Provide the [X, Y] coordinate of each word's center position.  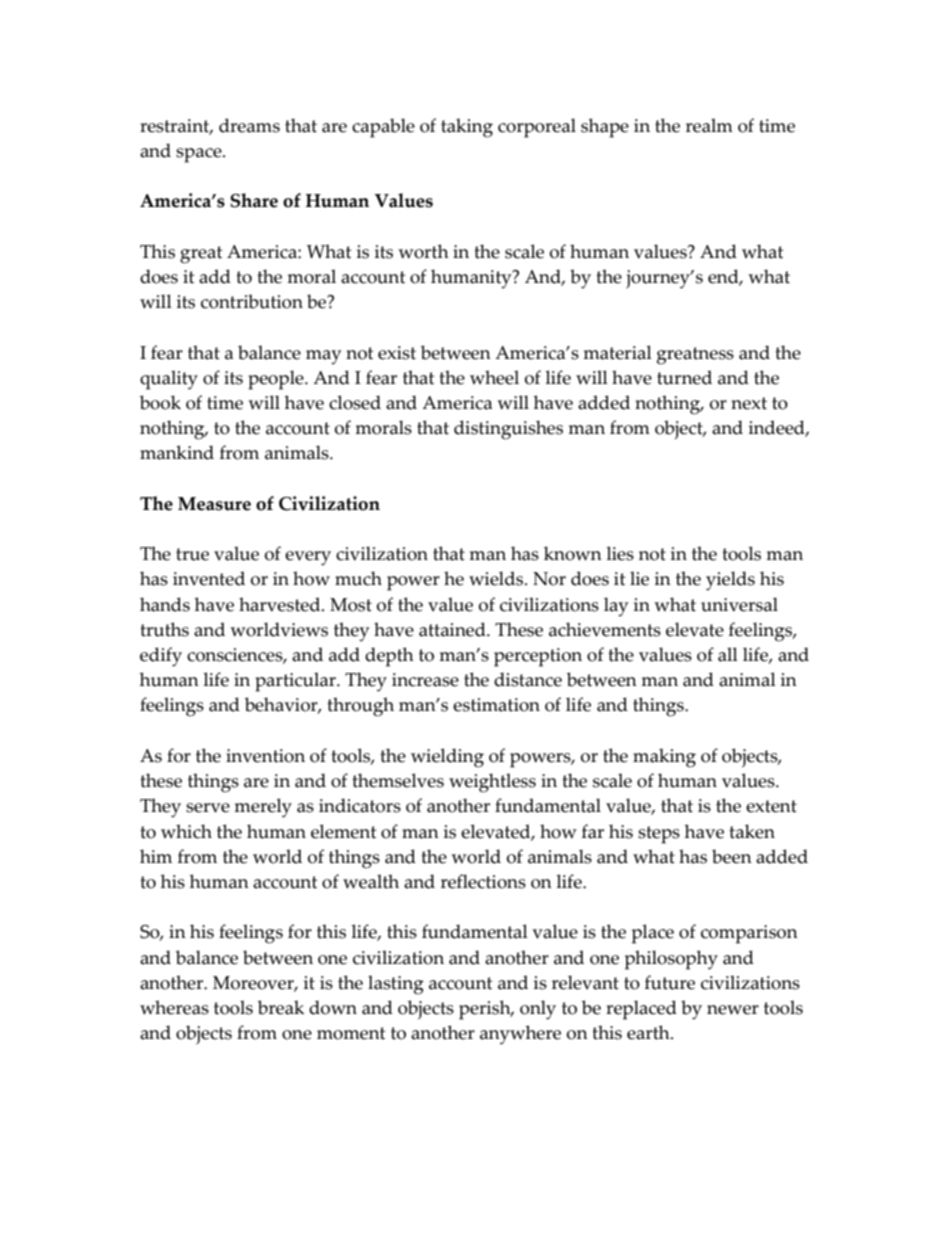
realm [709, 125]
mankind [177, 452]
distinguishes [508, 430]
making [664, 758]
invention [265, 756]
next [749, 403]
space [200, 155]
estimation [496, 705]
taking [467, 128]
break [281, 1007]
